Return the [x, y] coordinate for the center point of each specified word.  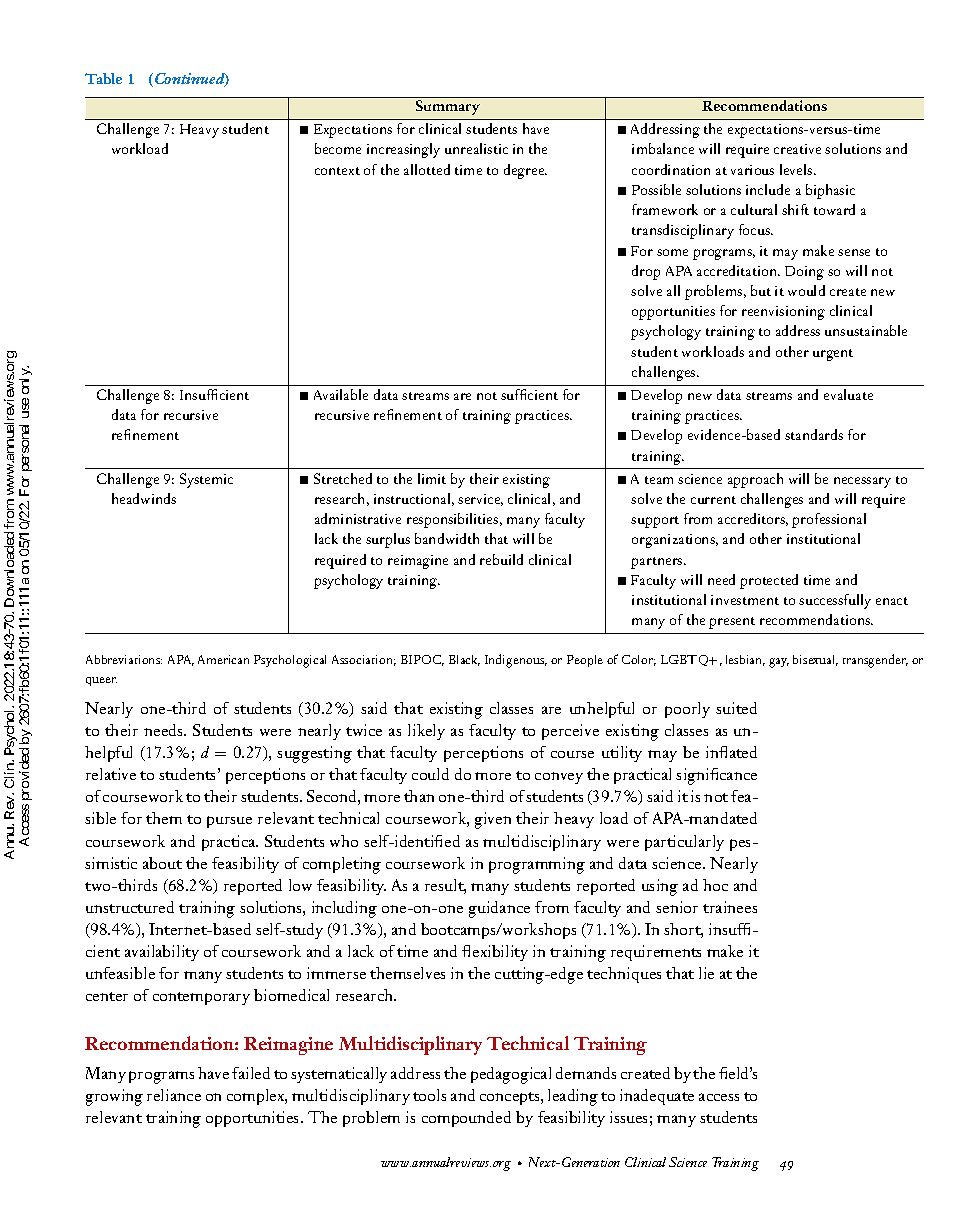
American [223, 659]
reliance [174, 1095]
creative [797, 149]
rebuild [501, 559]
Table [103, 78]
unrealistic [476, 148]
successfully [835, 601]
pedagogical [511, 1075]
